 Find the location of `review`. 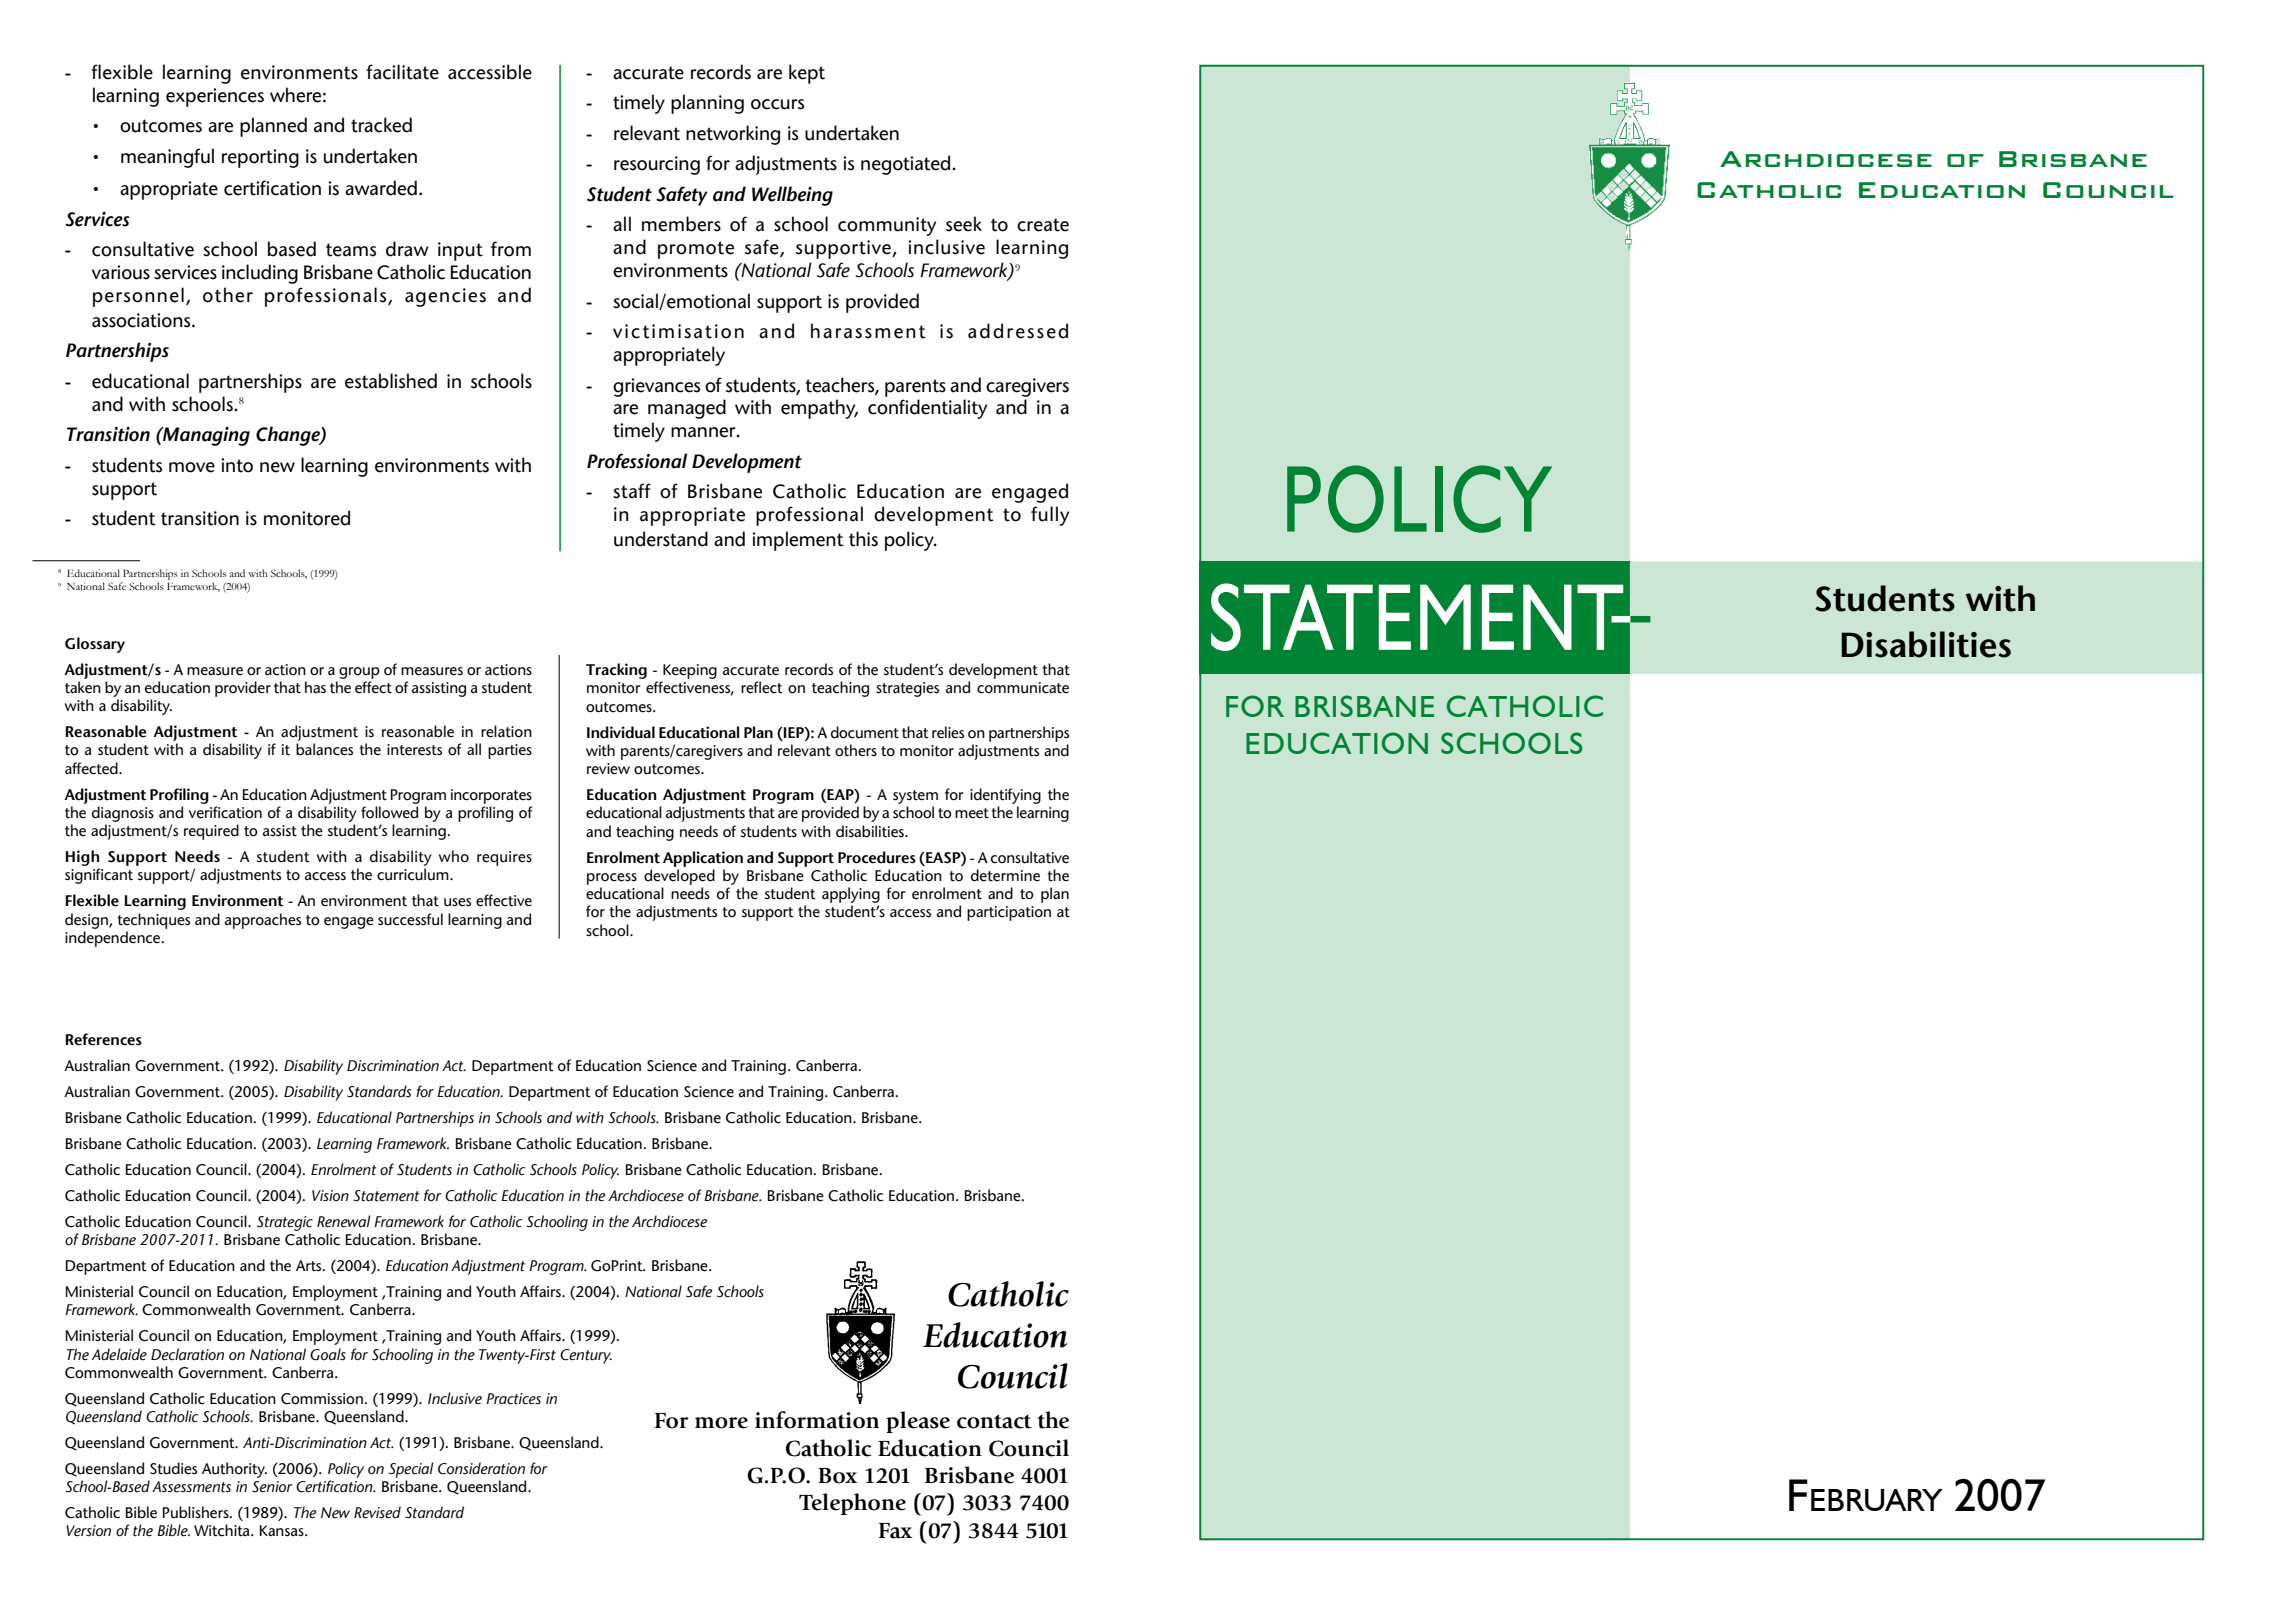

review is located at coordinates (608, 769).
